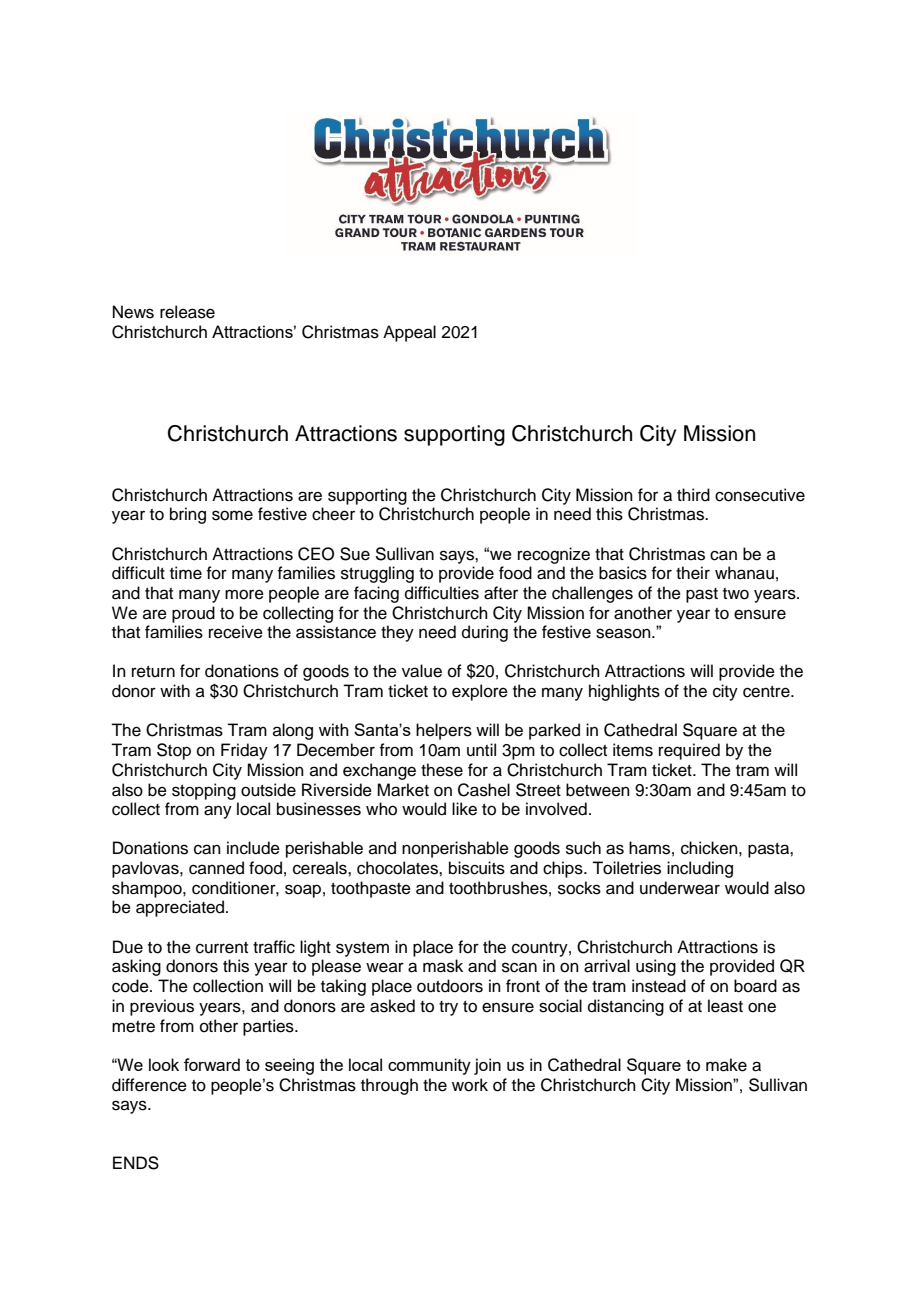 The width and height of the screenshot is (924, 1309). Describe the element at coordinates (136, 1163) in the screenshot. I see `ENDS` at that location.
